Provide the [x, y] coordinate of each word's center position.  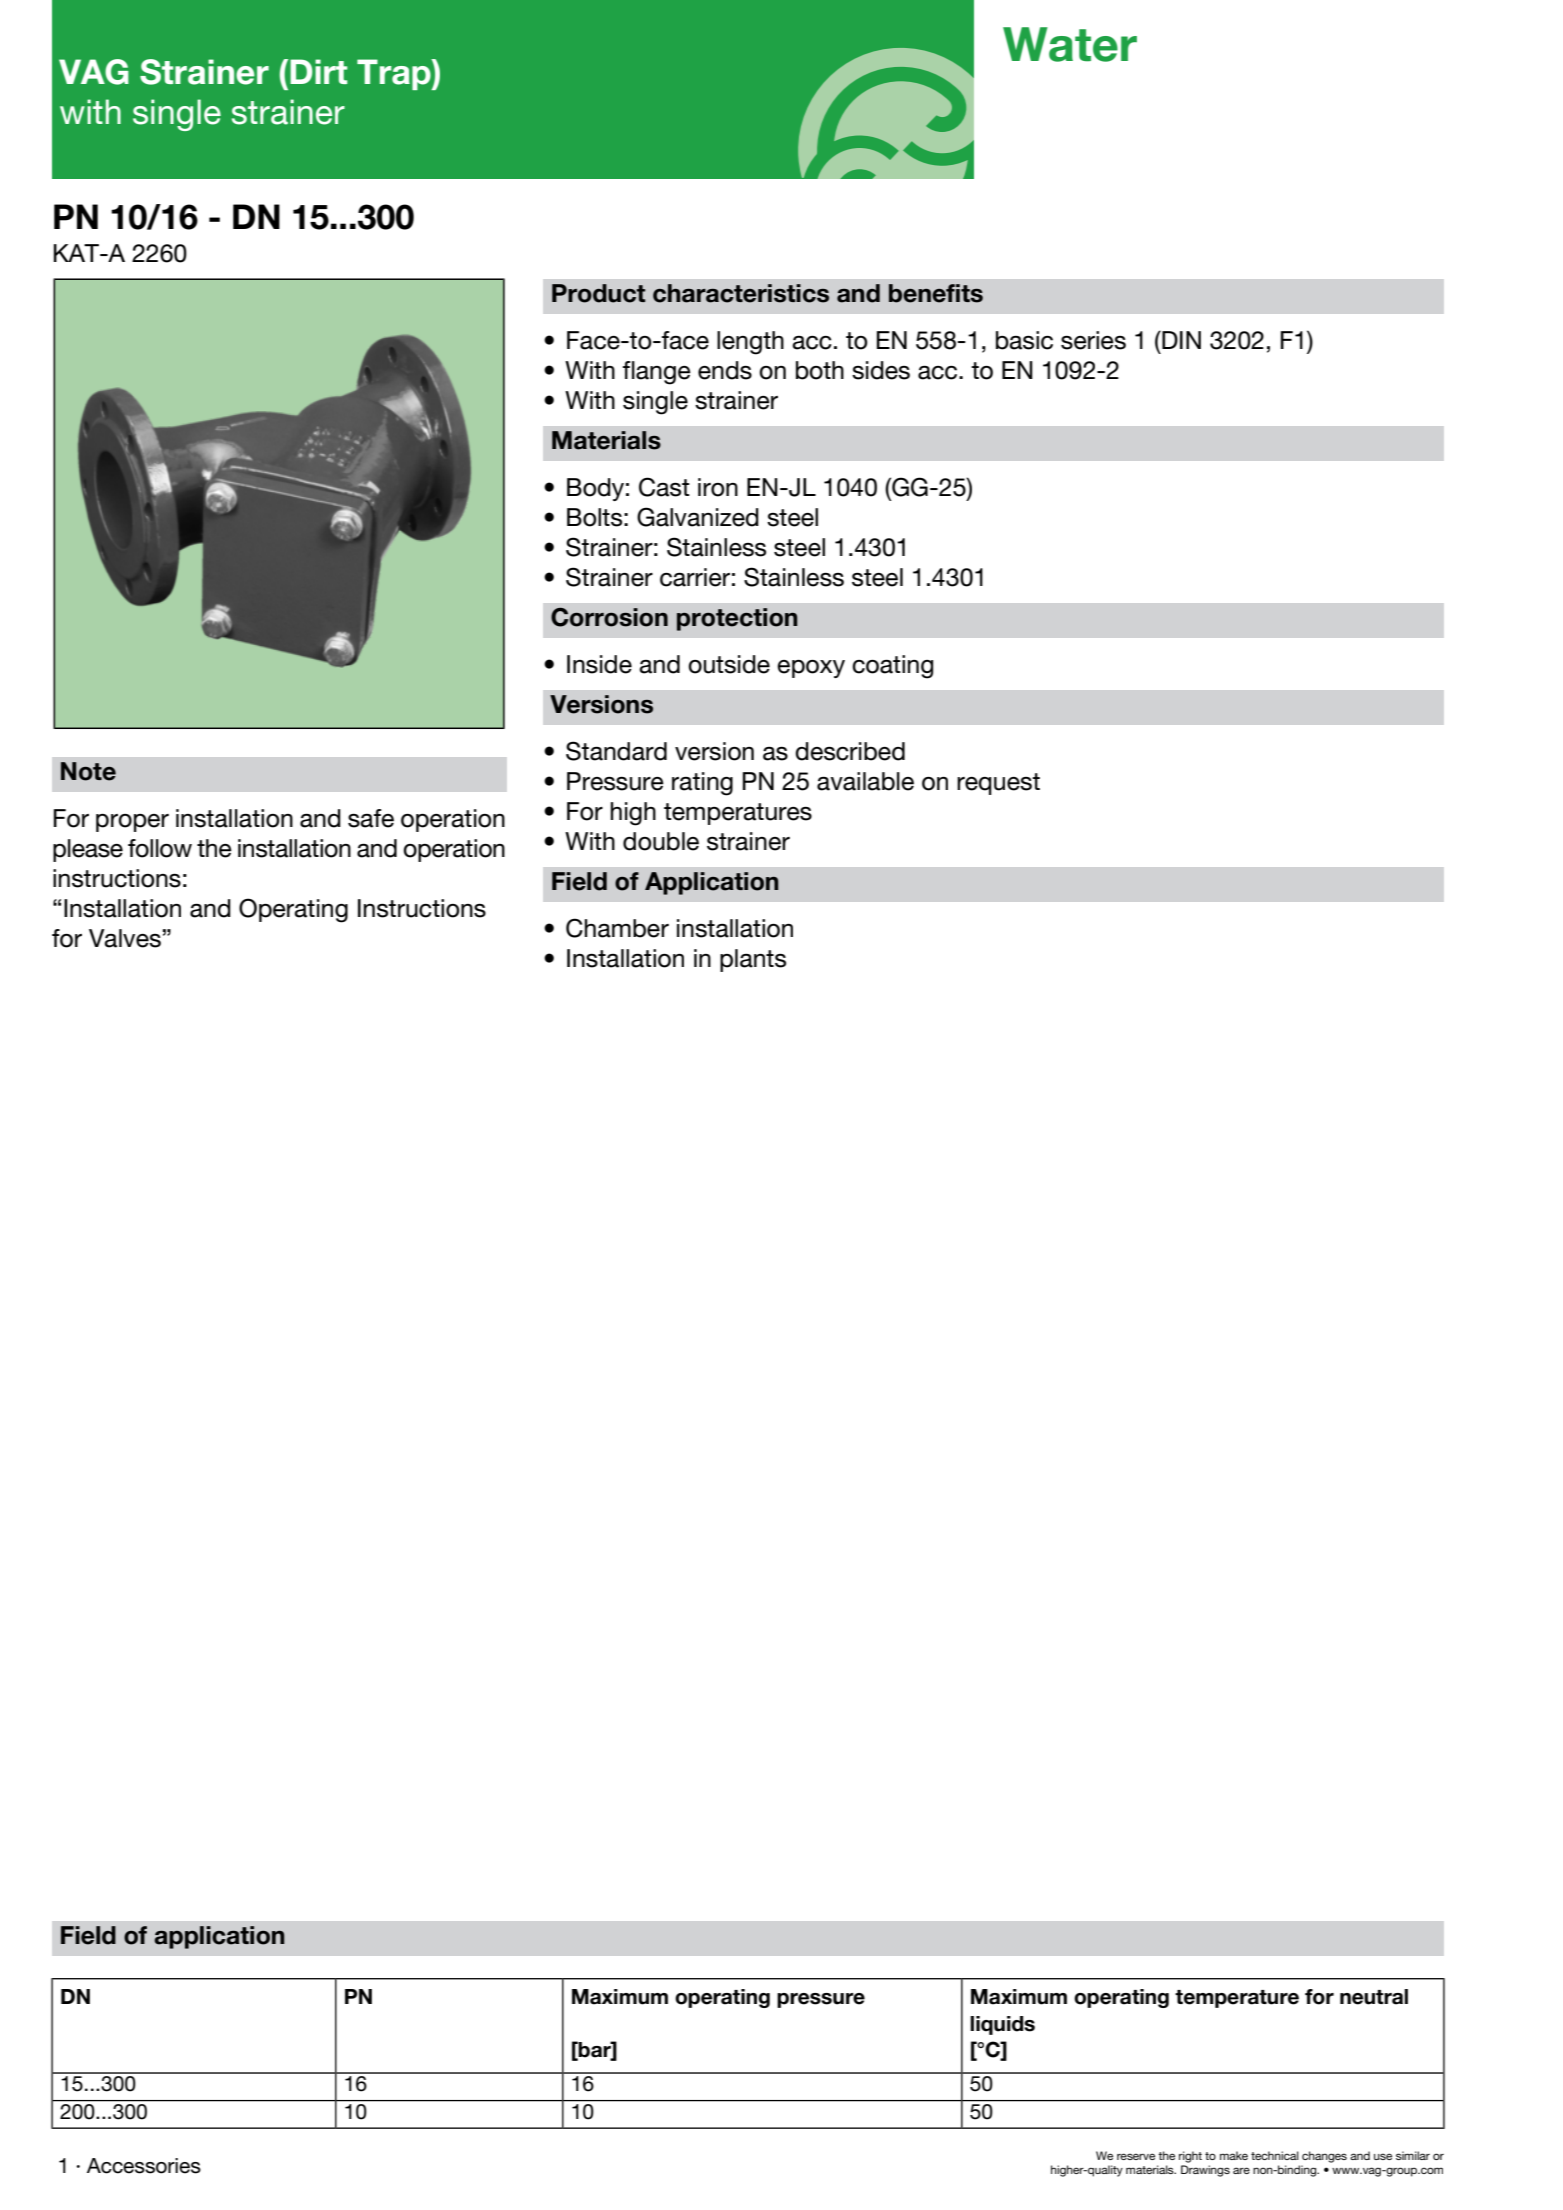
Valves [125, 938]
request [998, 784]
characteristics [741, 293]
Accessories [144, 2166]
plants [753, 960]
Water [1070, 44]
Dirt [318, 71]
